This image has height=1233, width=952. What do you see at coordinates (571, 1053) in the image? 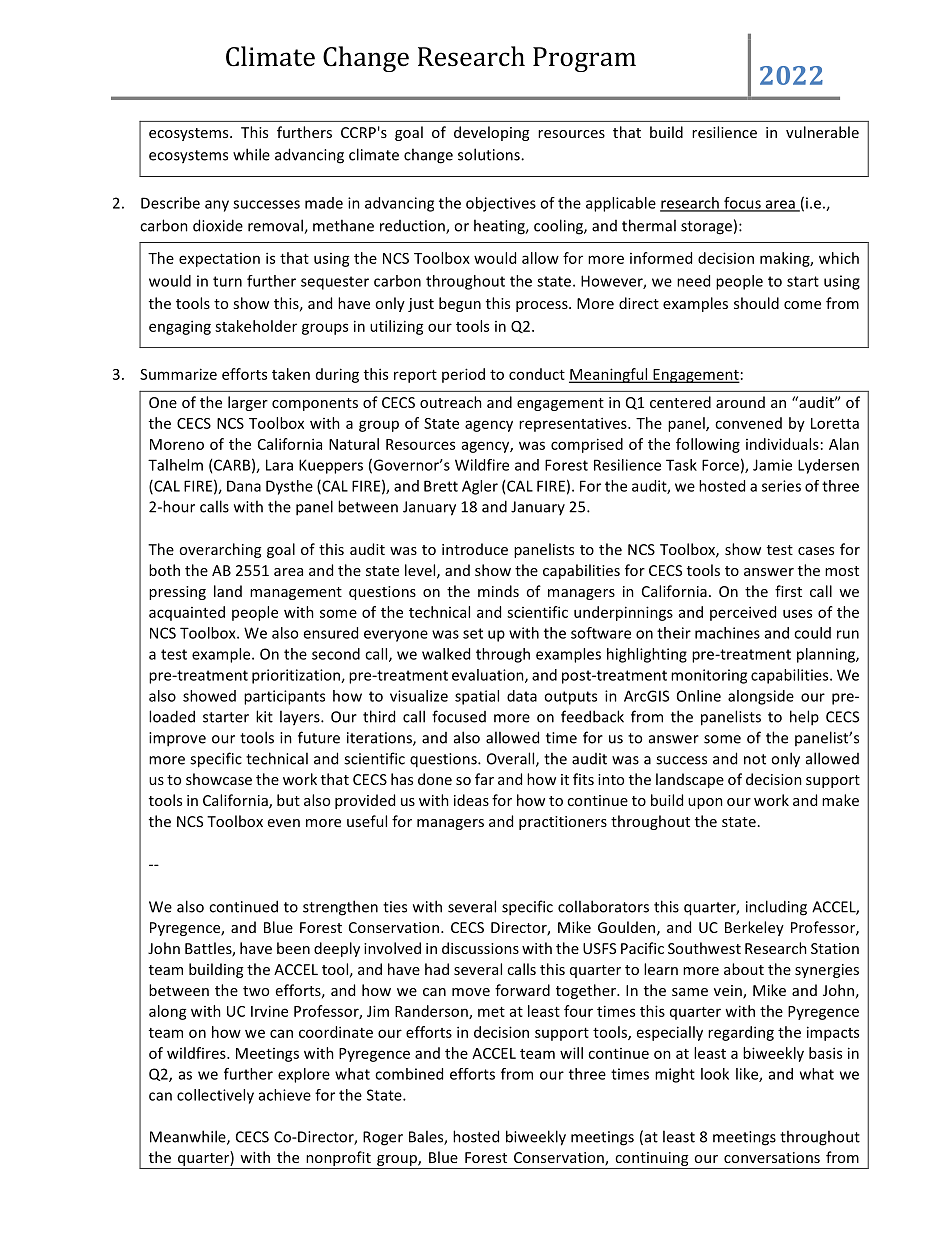
I see `will` at bounding box center [571, 1053].
